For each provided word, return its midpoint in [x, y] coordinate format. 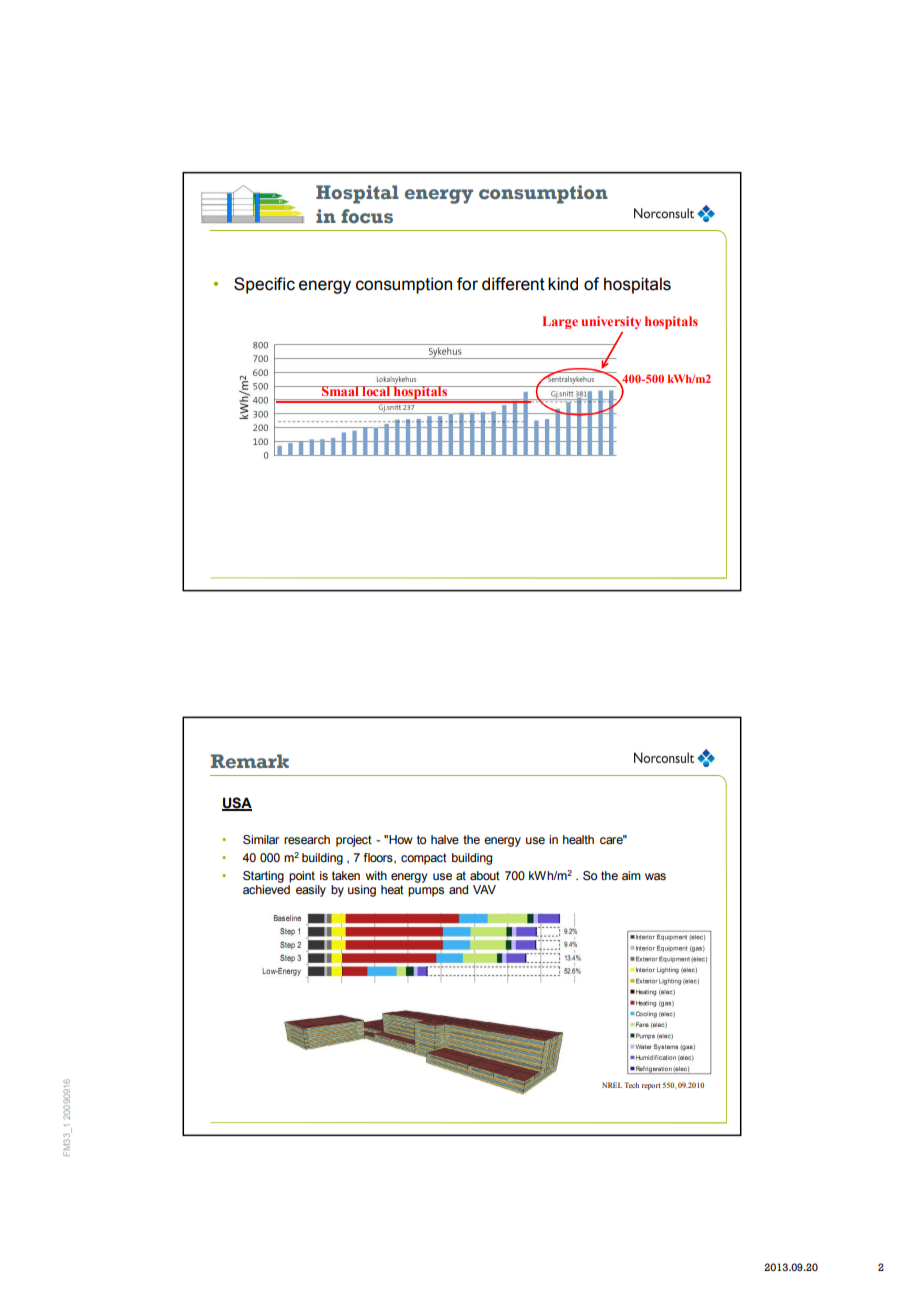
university [611, 322]
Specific [264, 285]
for [467, 284]
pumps [426, 892]
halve [445, 839]
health [578, 839]
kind [563, 284]
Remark [250, 761]
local [376, 391]
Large [560, 322]
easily [311, 891]
